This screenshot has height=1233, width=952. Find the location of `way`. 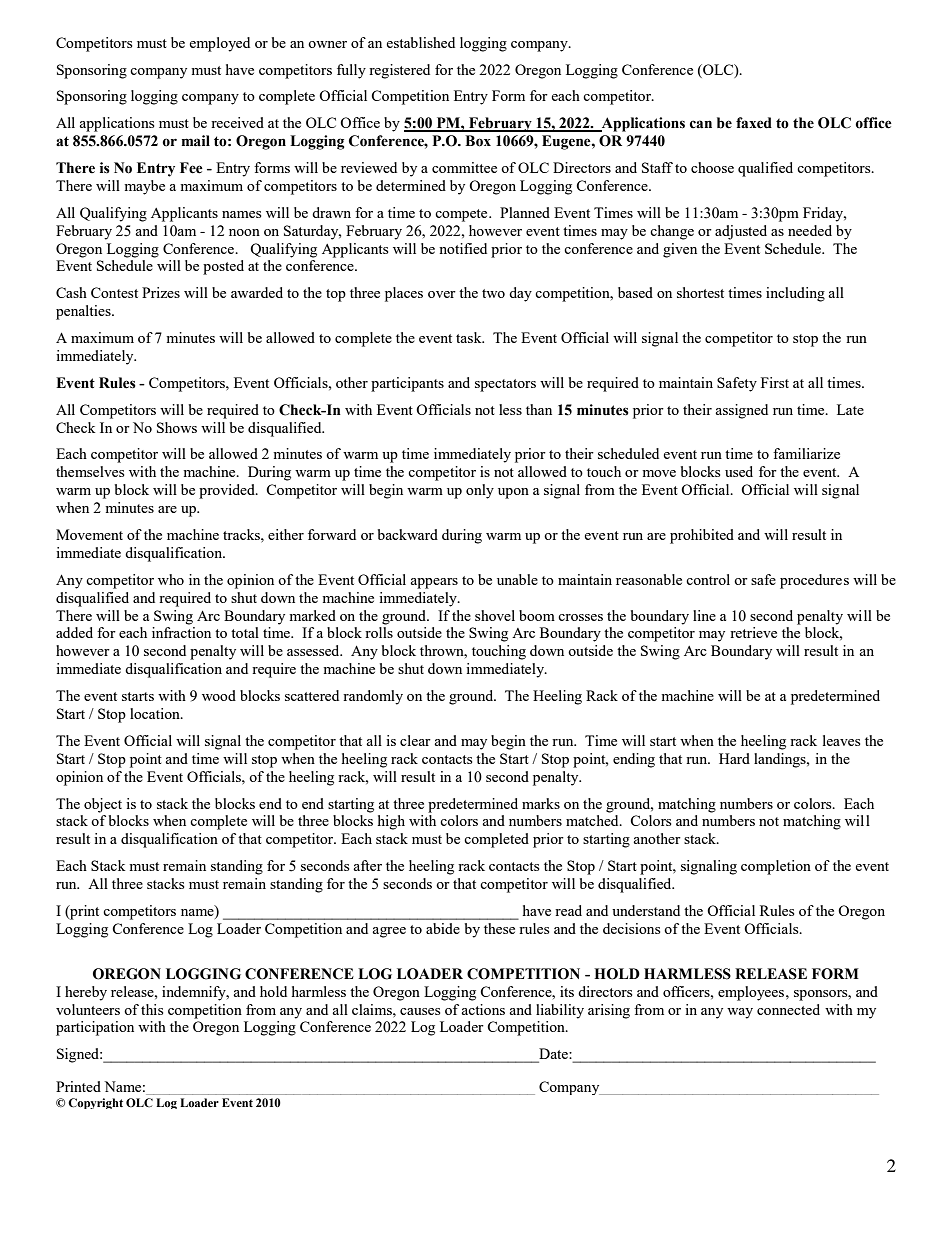

way is located at coordinates (740, 1013).
